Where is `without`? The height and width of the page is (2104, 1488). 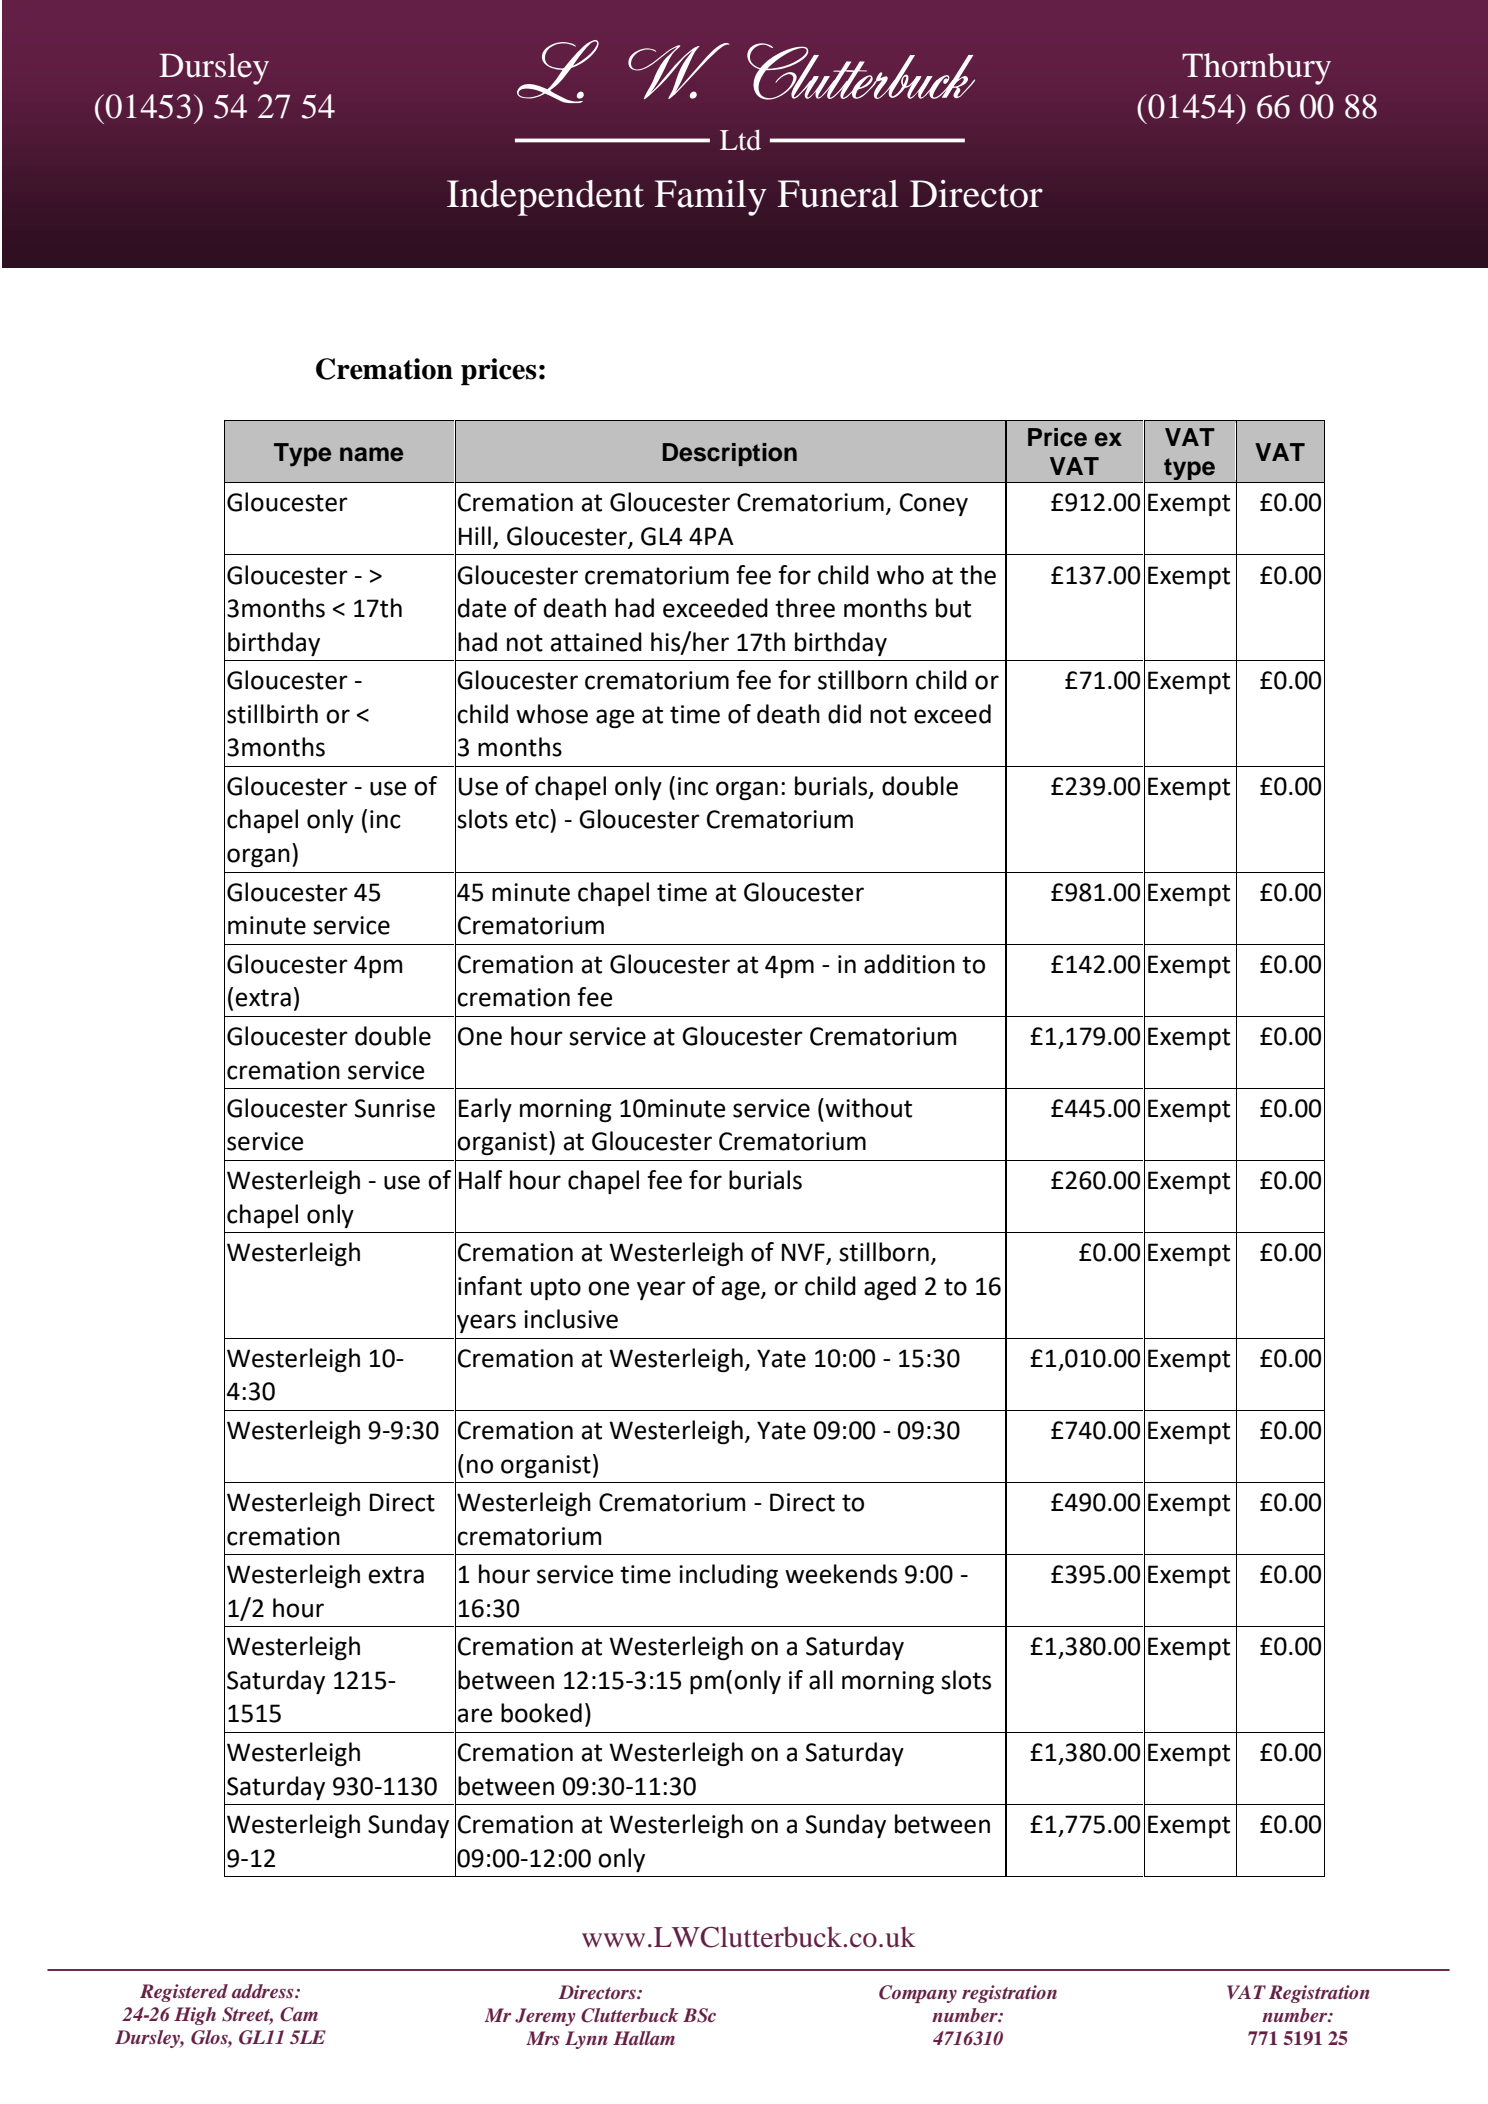 without is located at coordinates (868, 1108).
